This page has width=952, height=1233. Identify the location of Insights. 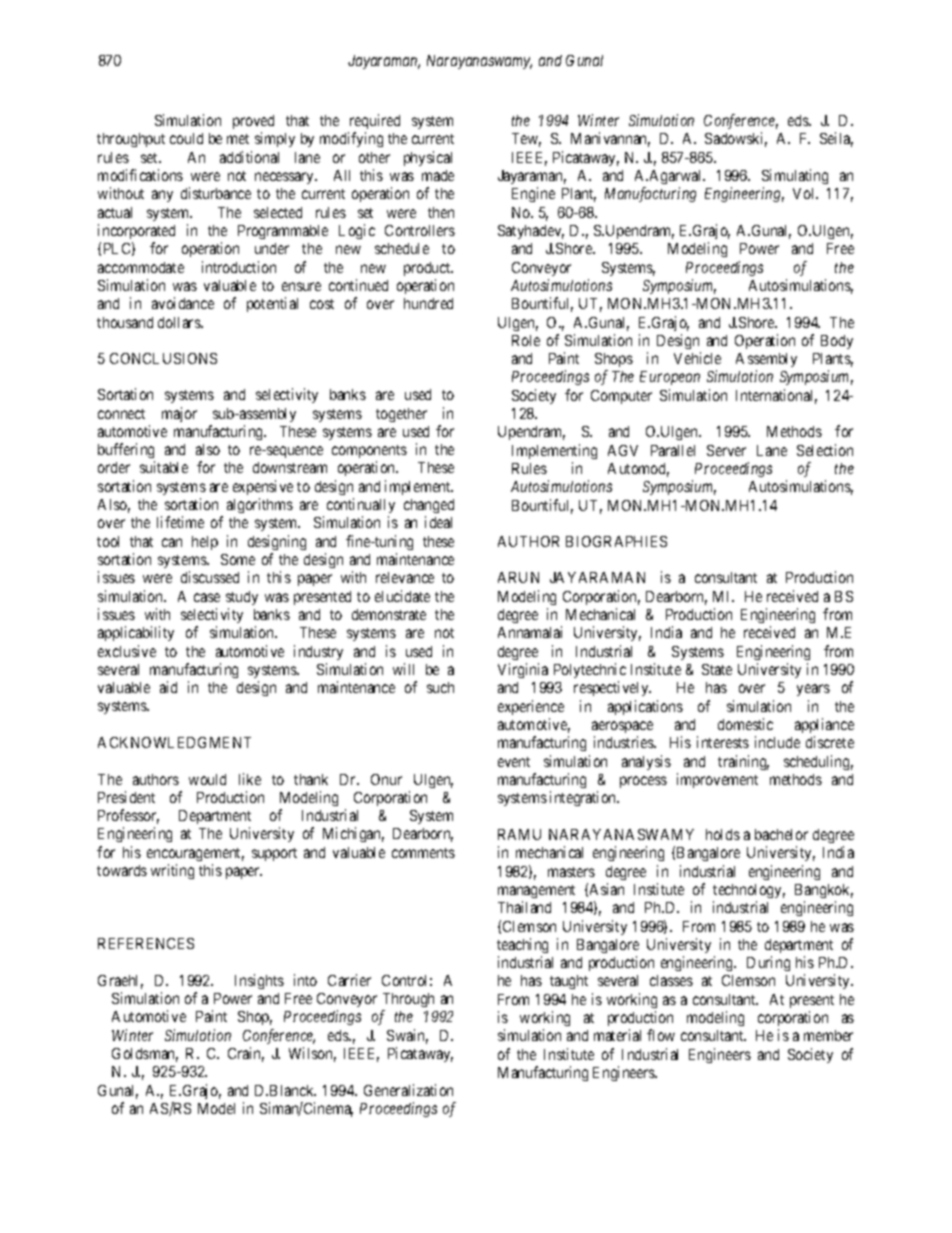
(259, 981).
